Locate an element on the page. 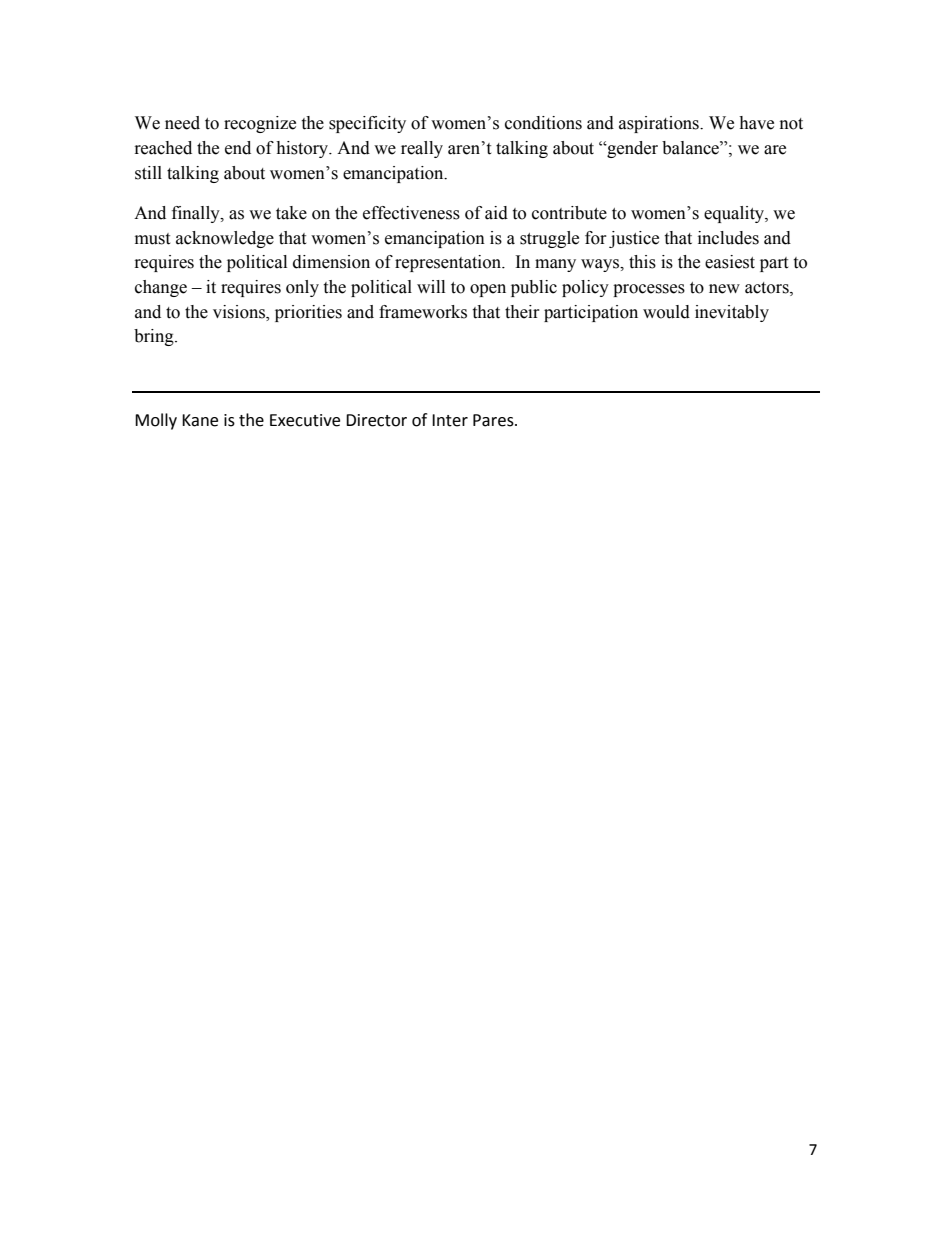 Image resolution: width=952 pixels, height=1233 pixels. have is located at coordinates (756, 123).
